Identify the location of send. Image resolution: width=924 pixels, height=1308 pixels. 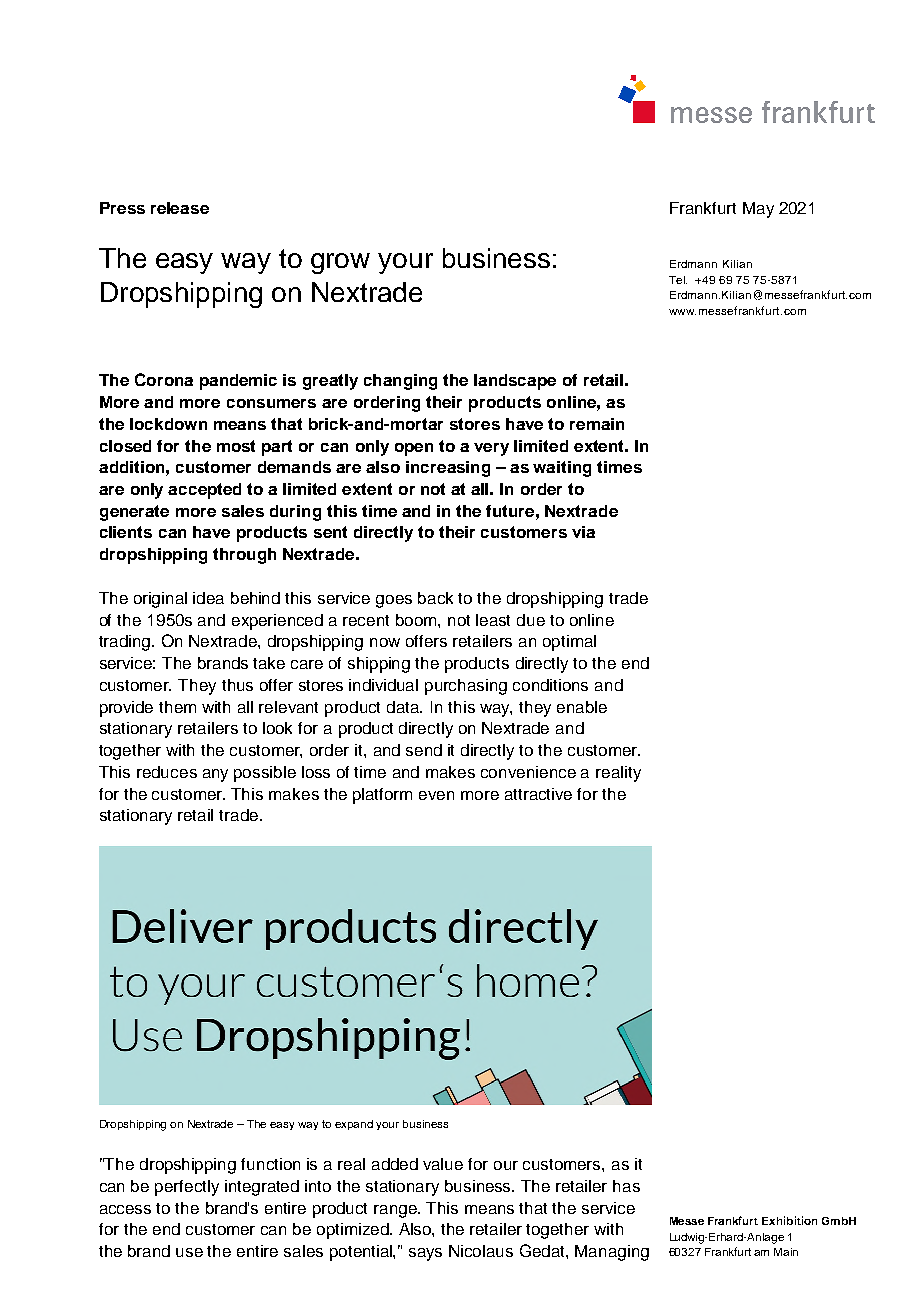
(424, 750).
